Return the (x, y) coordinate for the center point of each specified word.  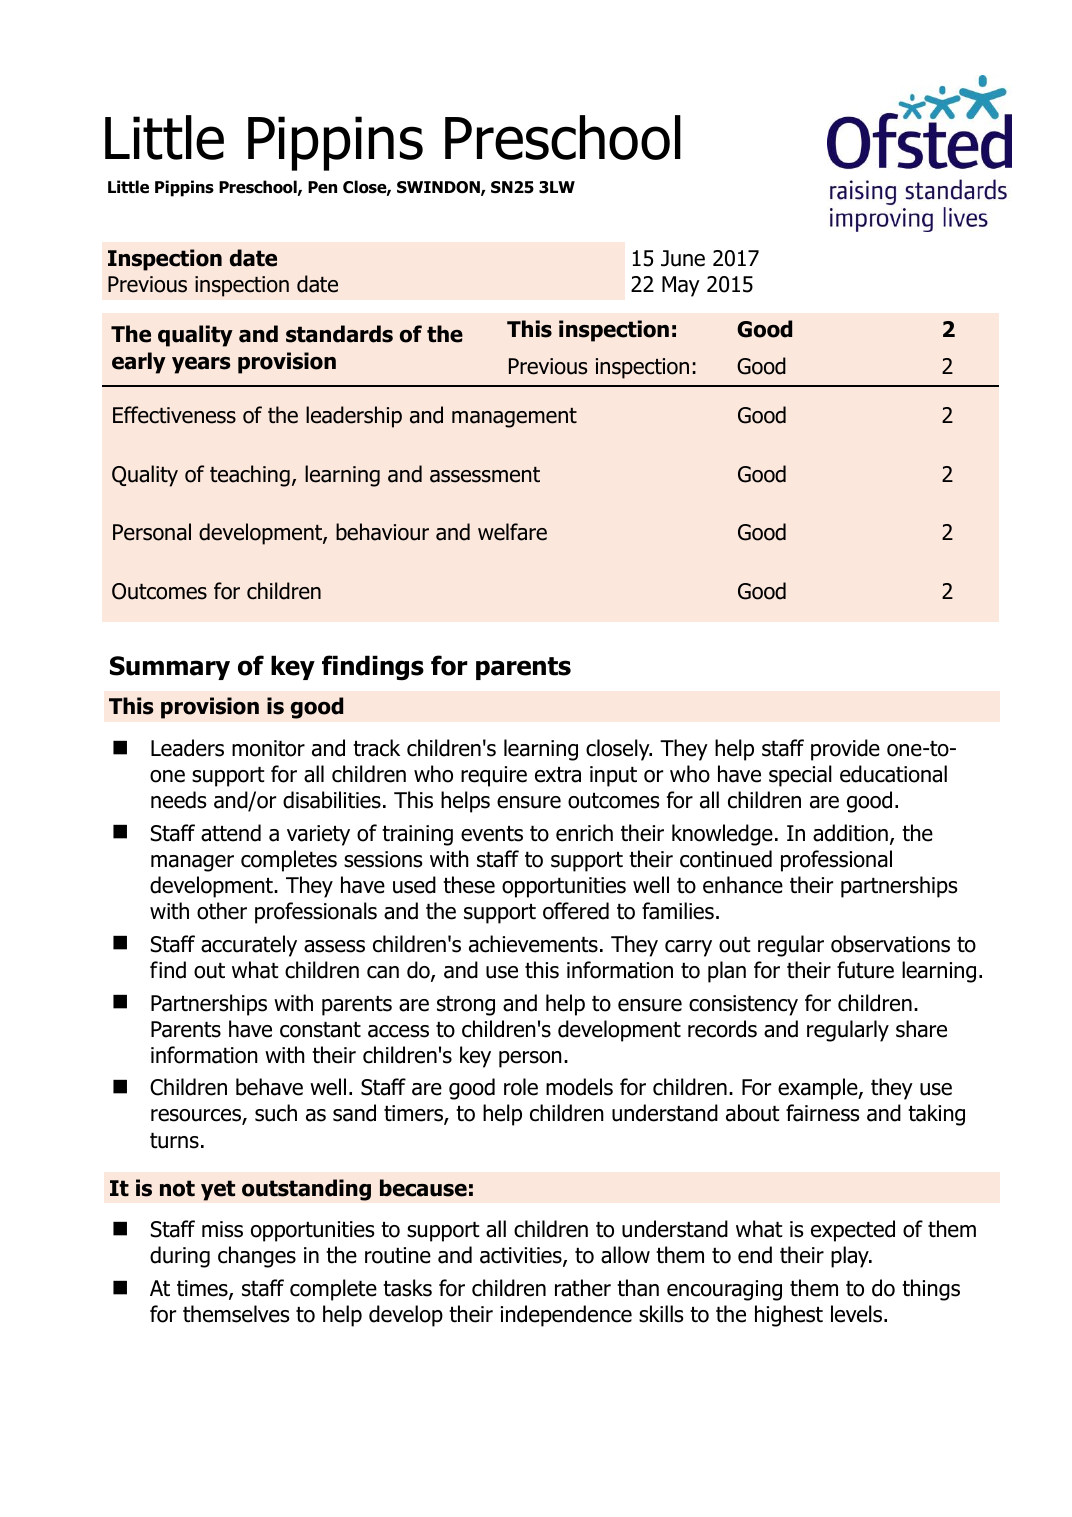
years (201, 365)
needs (179, 800)
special (800, 776)
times (203, 1289)
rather (583, 1288)
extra (558, 775)
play (851, 1257)
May (681, 286)
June (683, 258)
